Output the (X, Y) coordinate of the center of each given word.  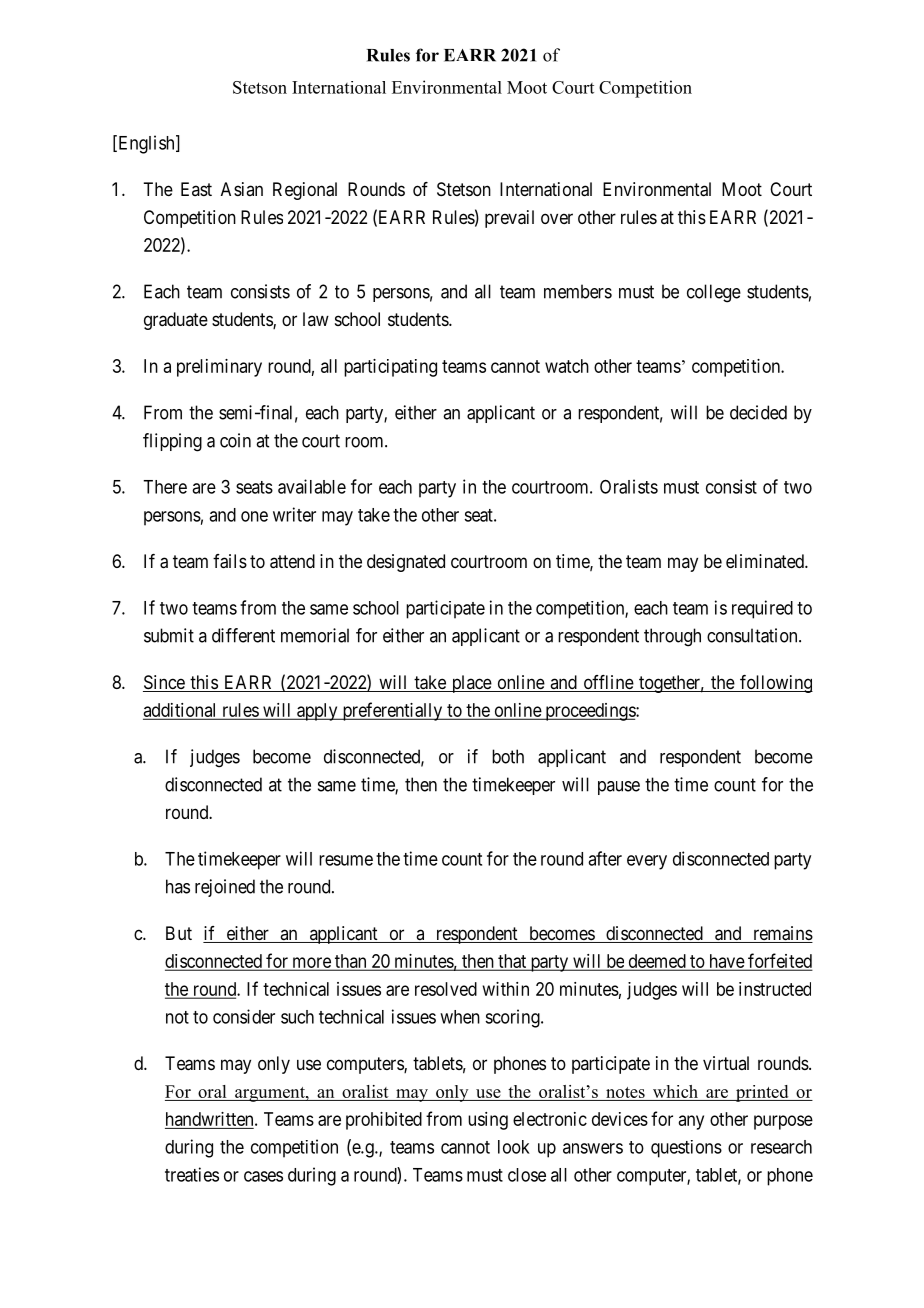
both (508, 756)
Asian (242, 189)
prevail (509, 219)
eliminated (766, 561)
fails (230, 561)
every (647, 862)
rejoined (225, 888)
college (714, 293)
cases (263, 1176)
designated (406, 563)
